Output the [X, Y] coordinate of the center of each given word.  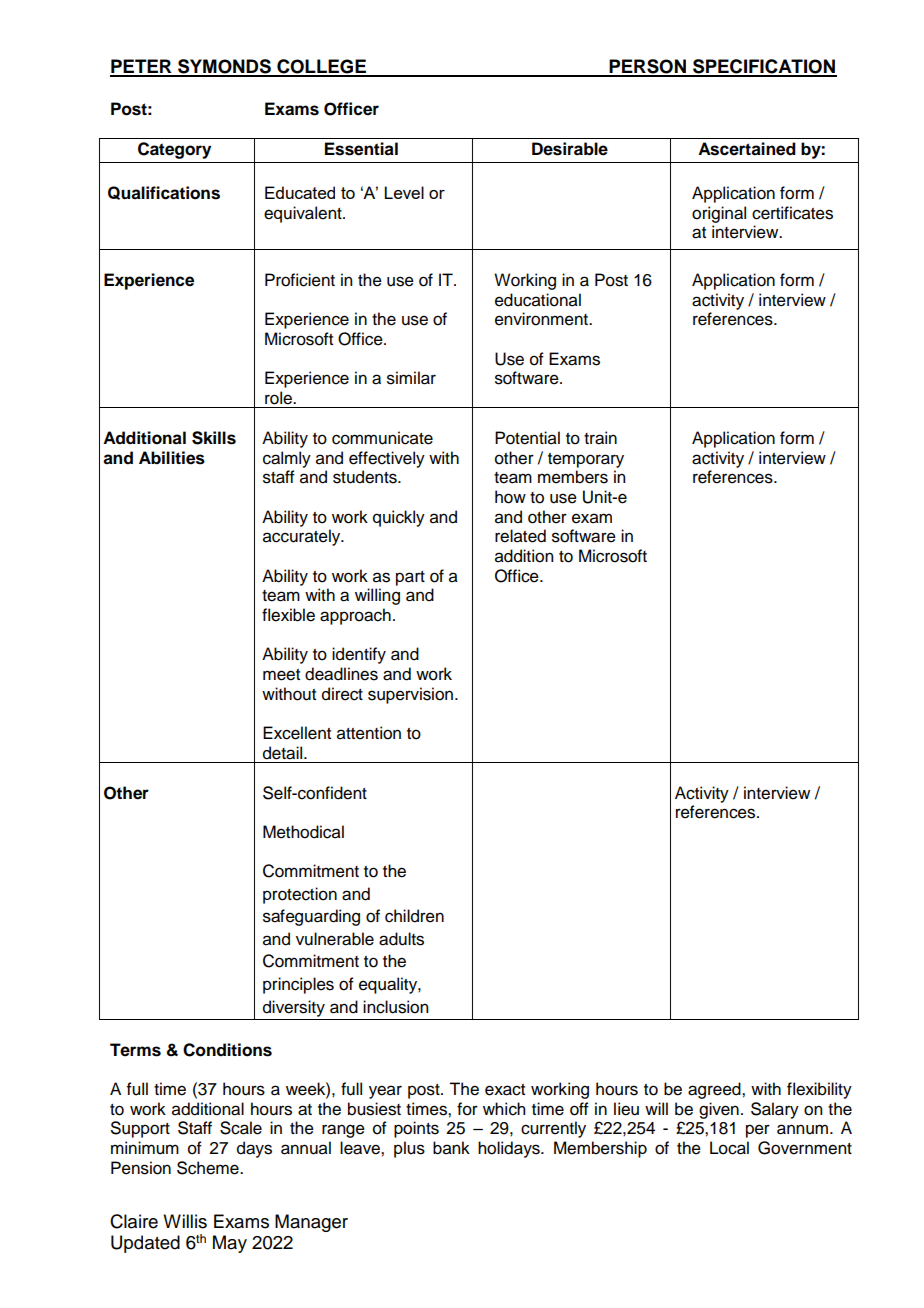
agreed [715, 1090]
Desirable [570, 149]
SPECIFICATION [764, 67]
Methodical [303, 832]
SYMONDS [224, 67]
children [414, 916]
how [510, 497]
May [230, 1244]
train [600, 438]
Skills [214, 438]
